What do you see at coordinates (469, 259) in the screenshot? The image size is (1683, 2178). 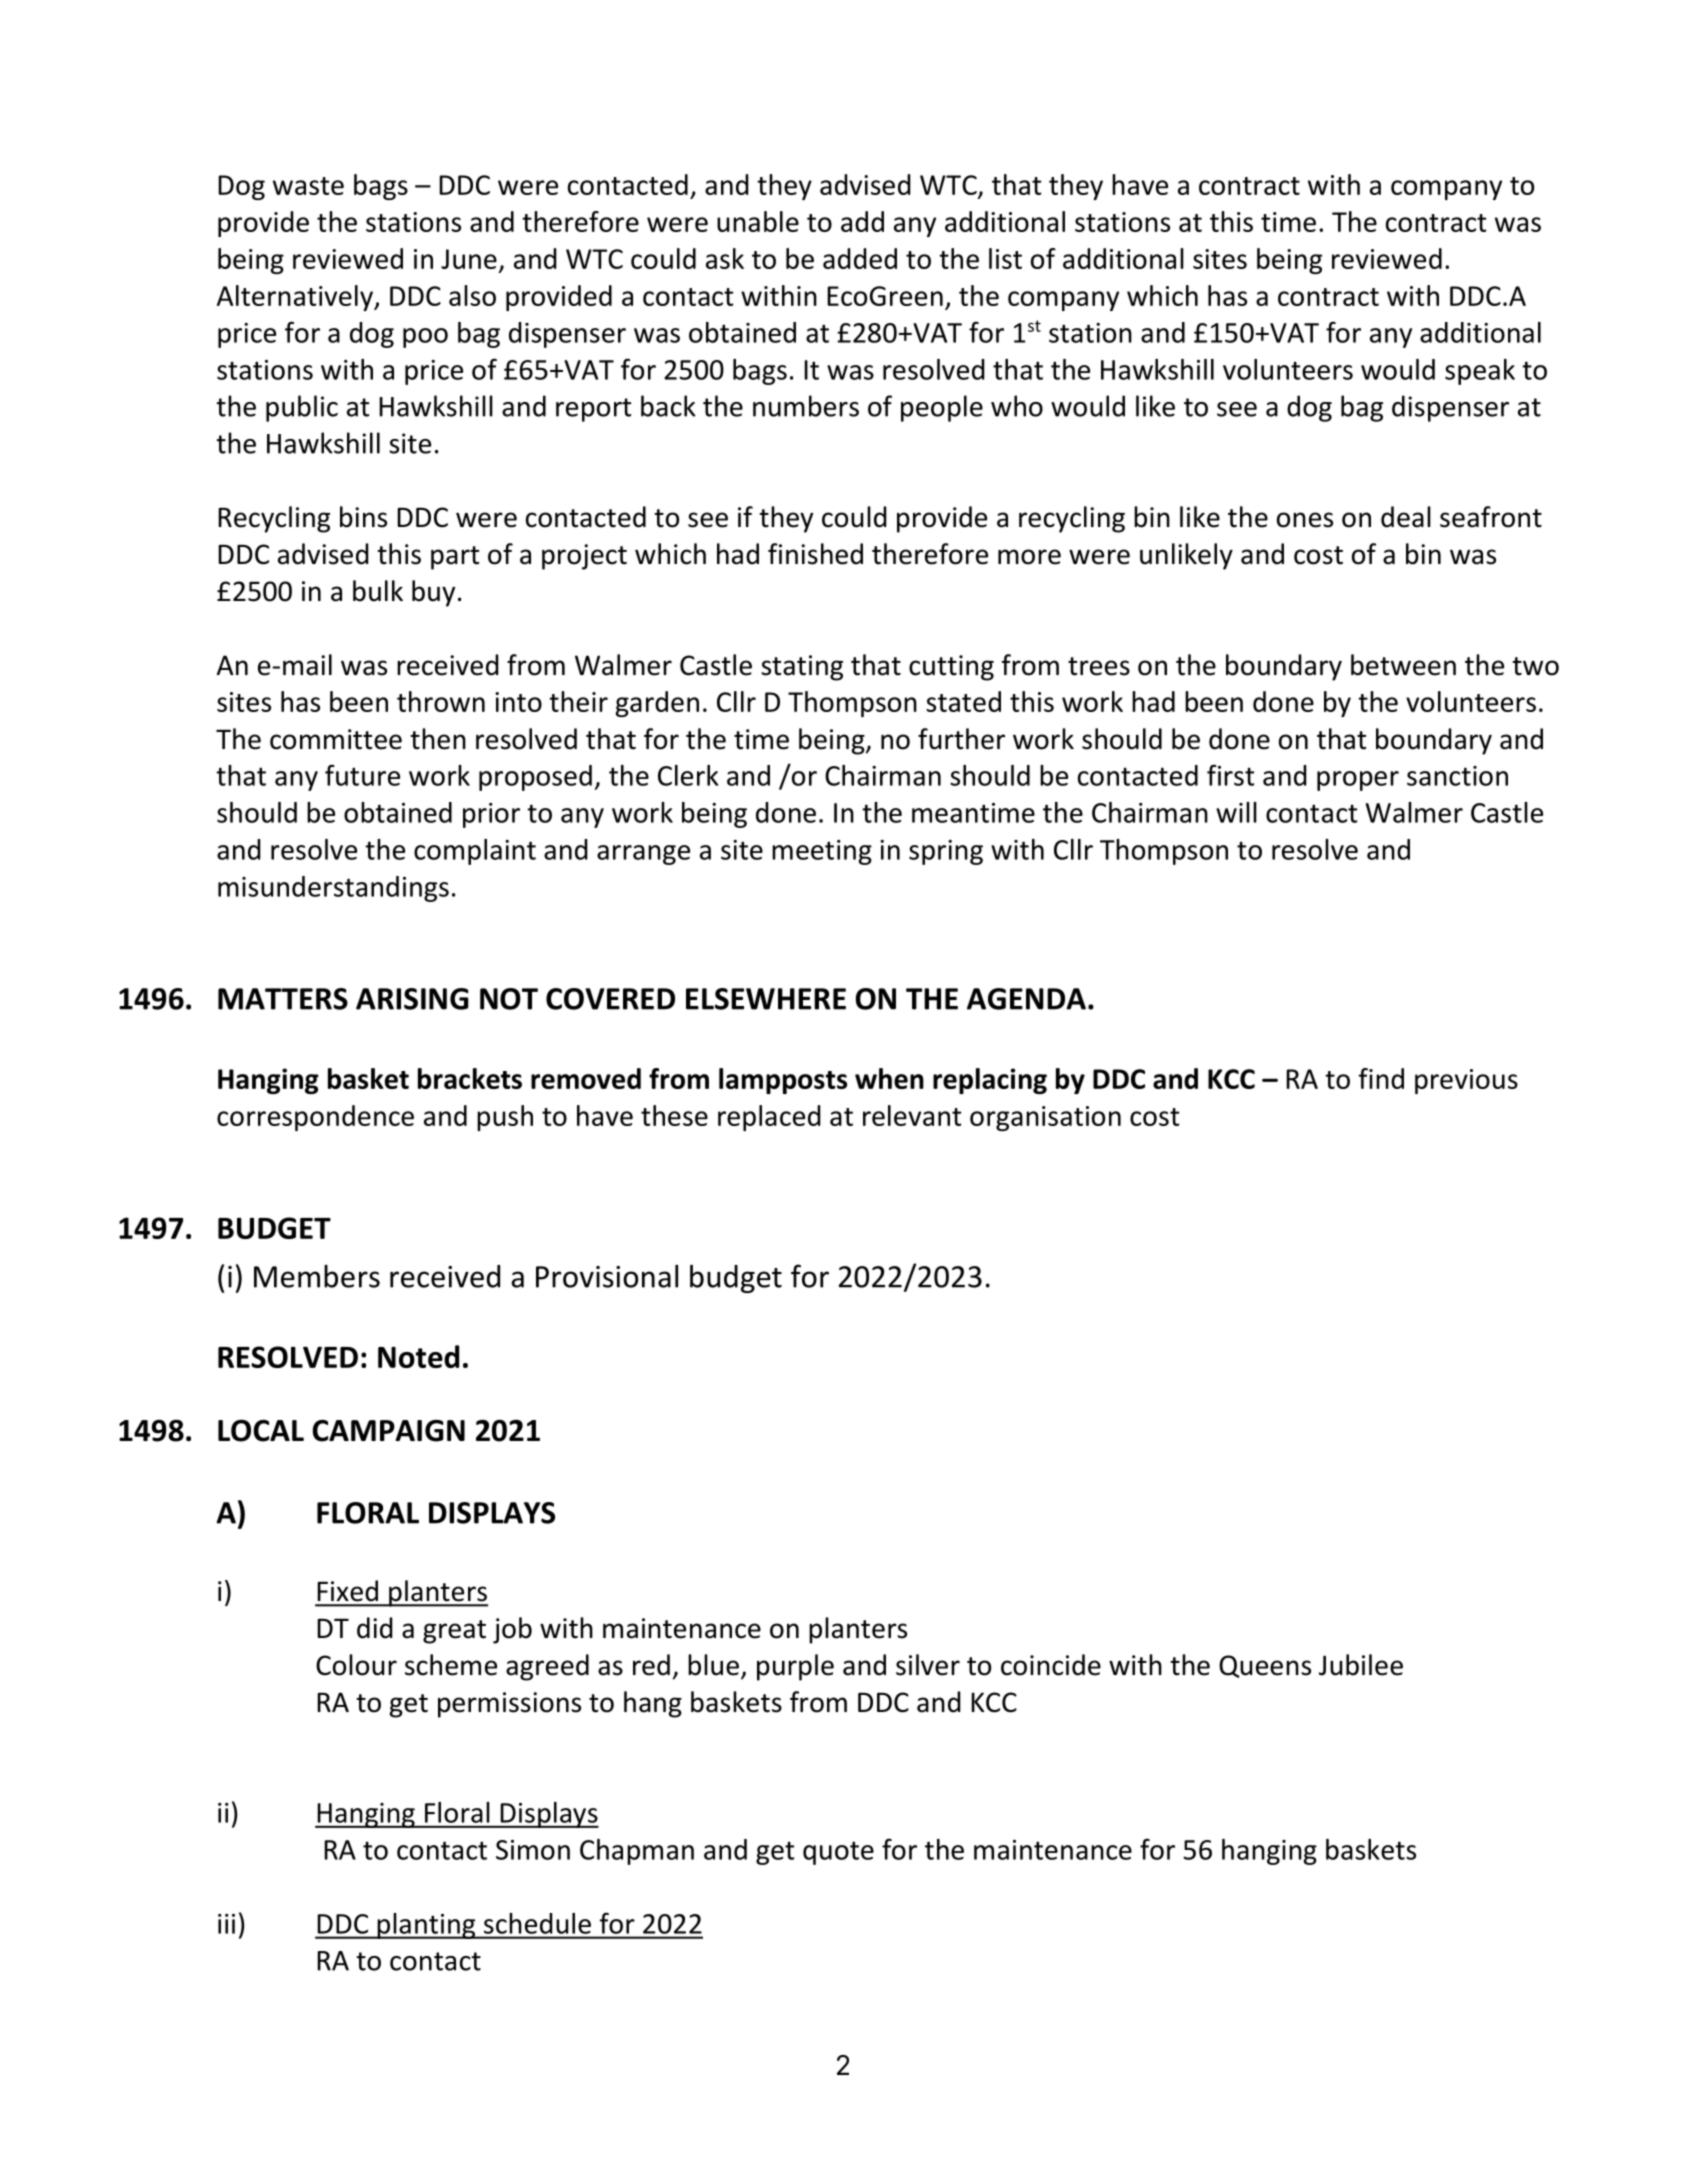 I see `June` at bounding box center [469, 259].
